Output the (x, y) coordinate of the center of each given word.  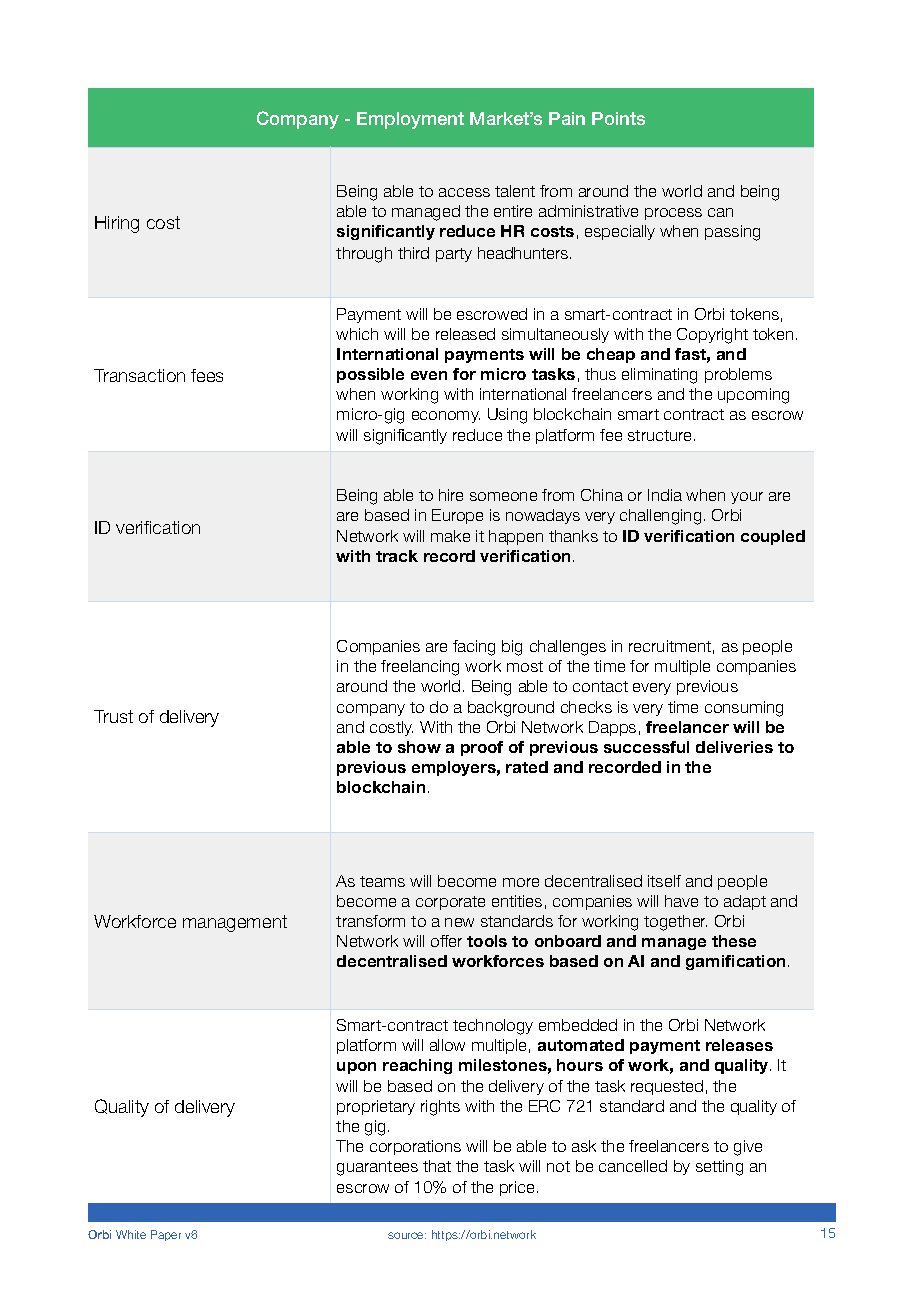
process (673, 214)
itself (664, 881)
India (665, 495)
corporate (450, 903)
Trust (113, 716)
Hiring (117, 224)
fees (207, 375)
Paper (166, 1235)
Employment (410, 120)
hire (451, 495)
